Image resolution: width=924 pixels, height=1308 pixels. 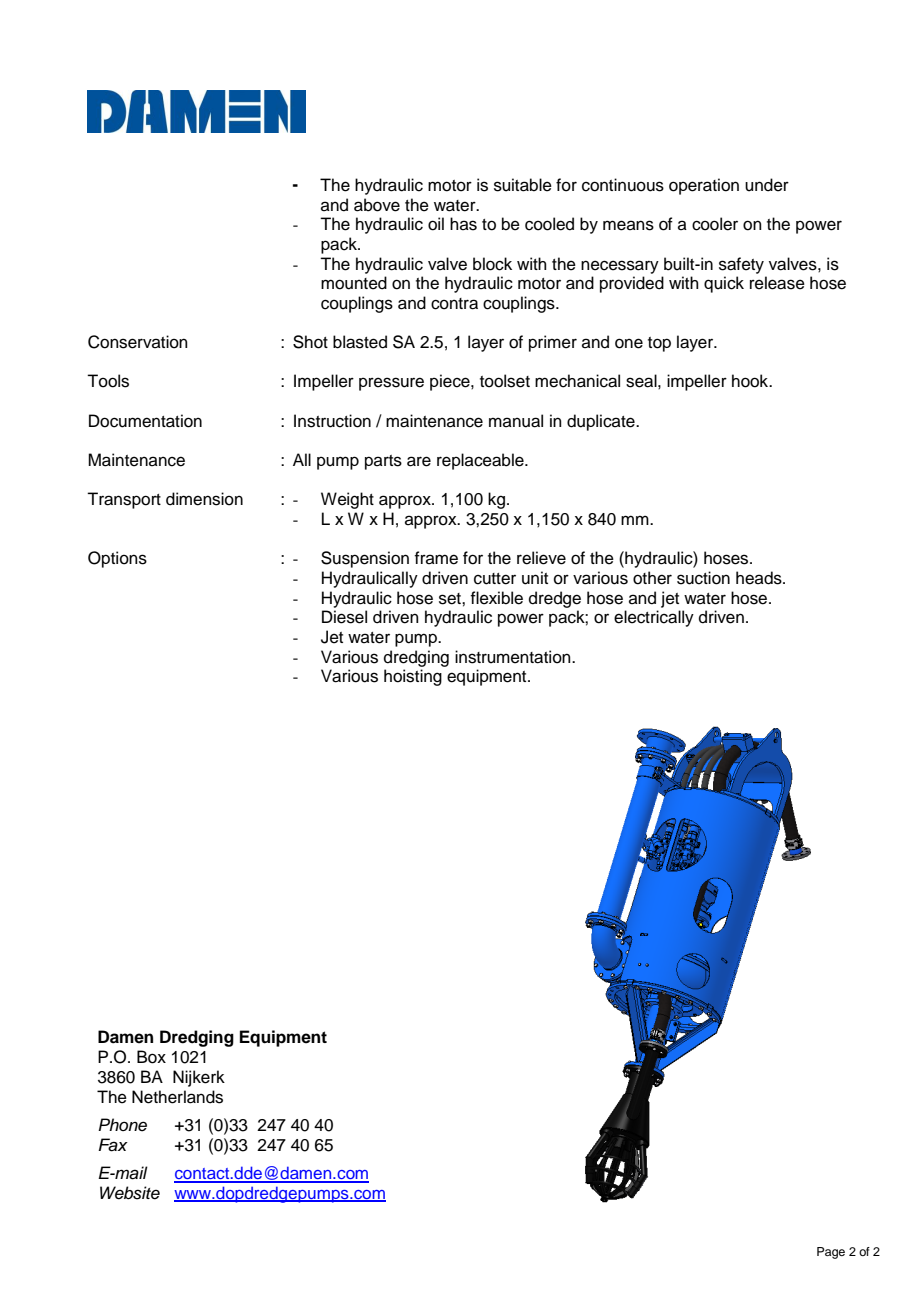 I want to click on replaceable, so click(x=481, y=461).
